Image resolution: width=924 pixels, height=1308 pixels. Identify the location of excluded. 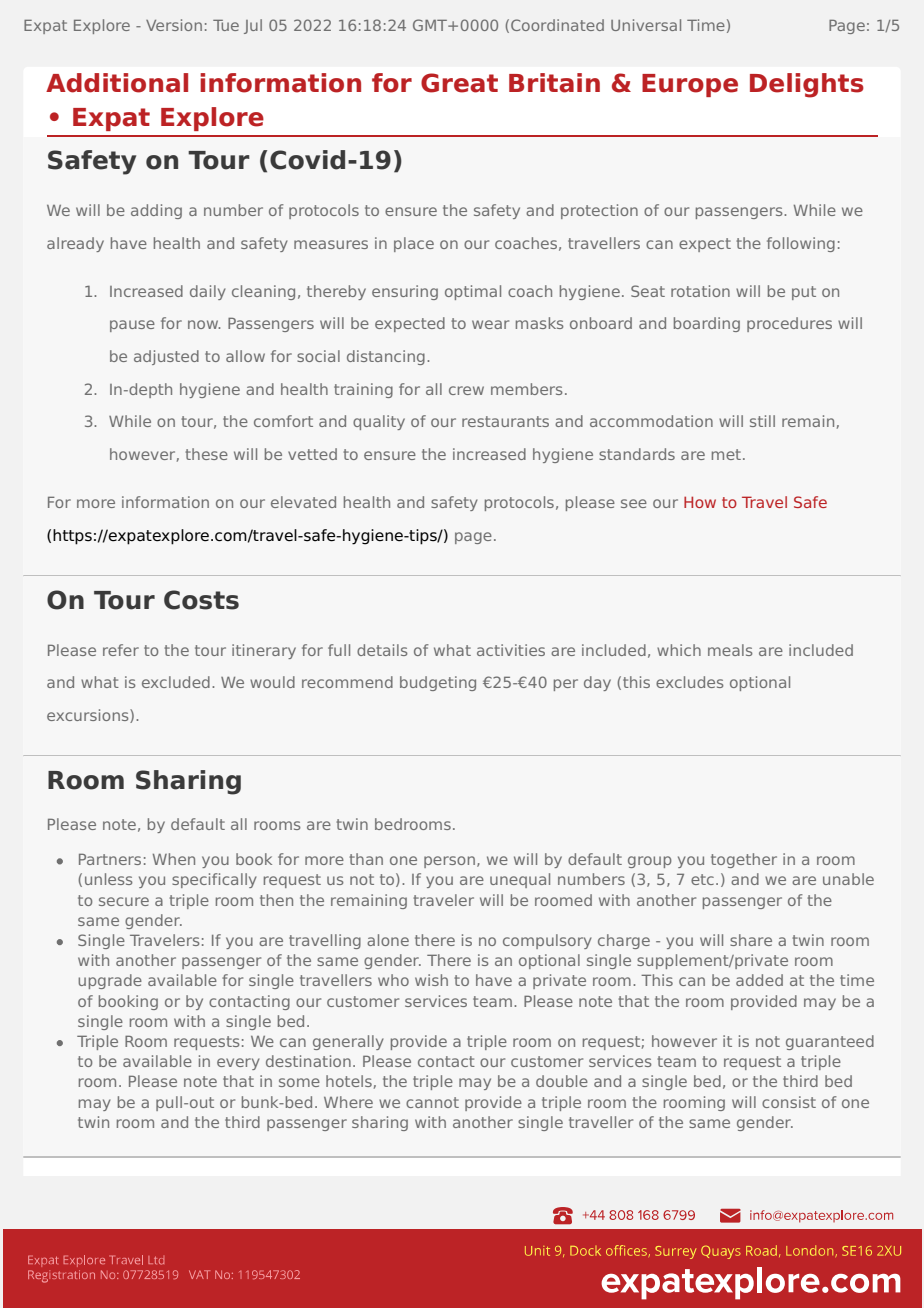
(176, 682).
